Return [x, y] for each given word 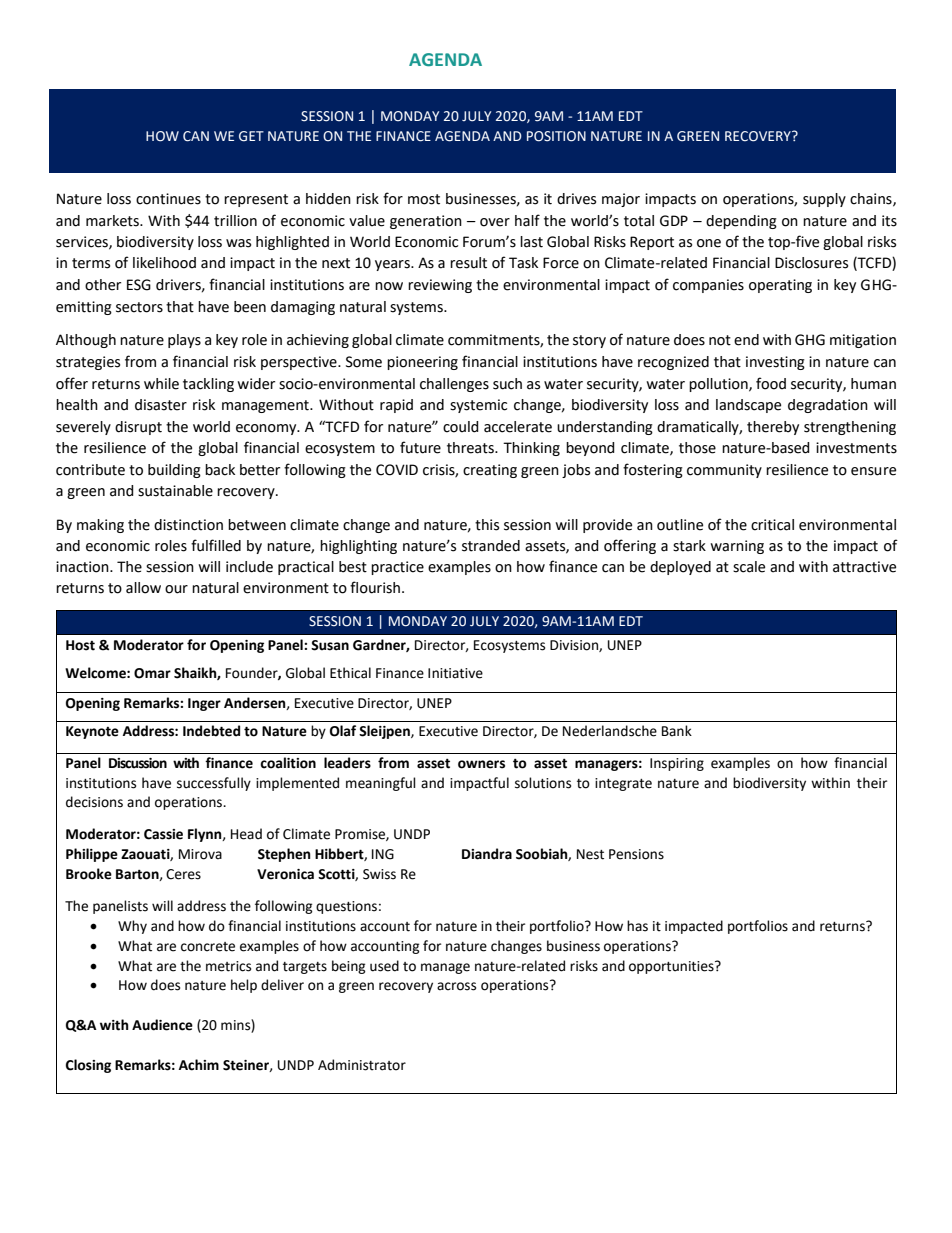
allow [143, 588]
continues [168, 199]
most [424, 199]
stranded [491, 546]
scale [749, 567]
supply [824, 200]
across [456, 986]
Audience [162, 1025]
